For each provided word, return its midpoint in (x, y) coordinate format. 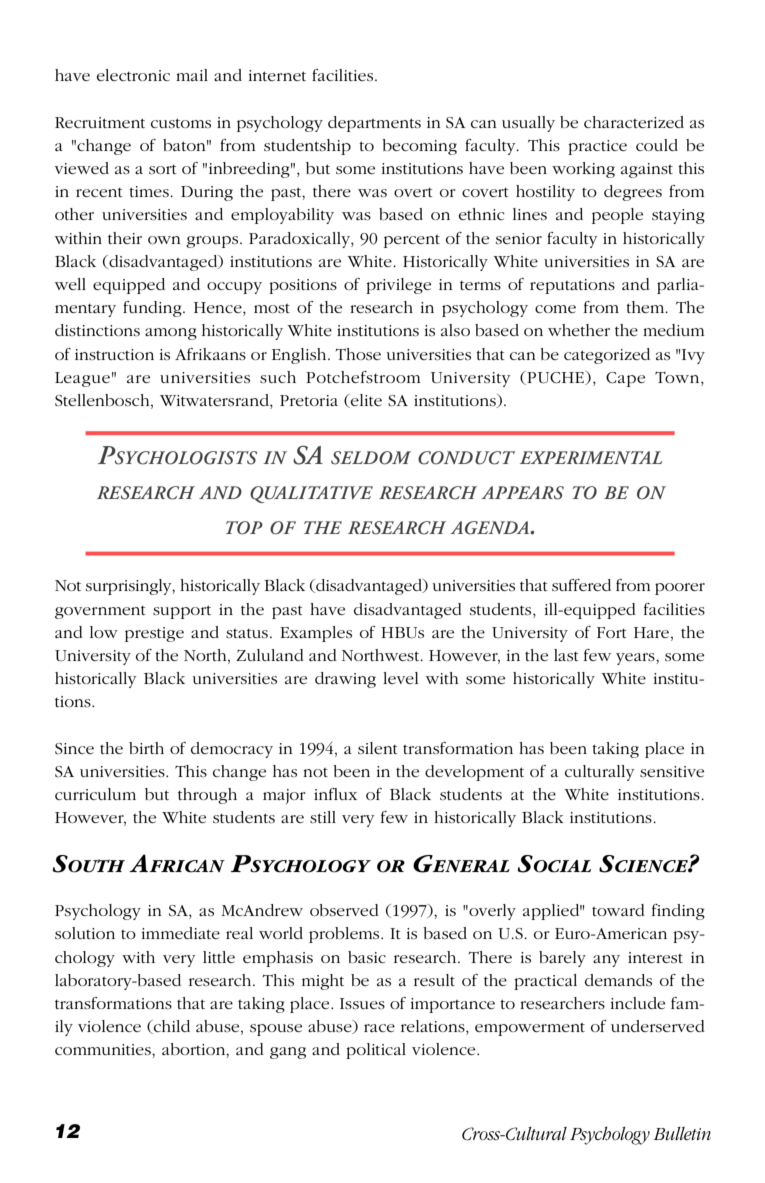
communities (104, 1049)
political (376, 1051)
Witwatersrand (215, 401)
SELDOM (371, 458)
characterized (634, 122)
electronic (133, 75)
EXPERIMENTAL (591, 457)
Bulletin (682, 1133)
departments (374, 124)
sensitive (672, 771)
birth (146, 748)
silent (378, 748)
